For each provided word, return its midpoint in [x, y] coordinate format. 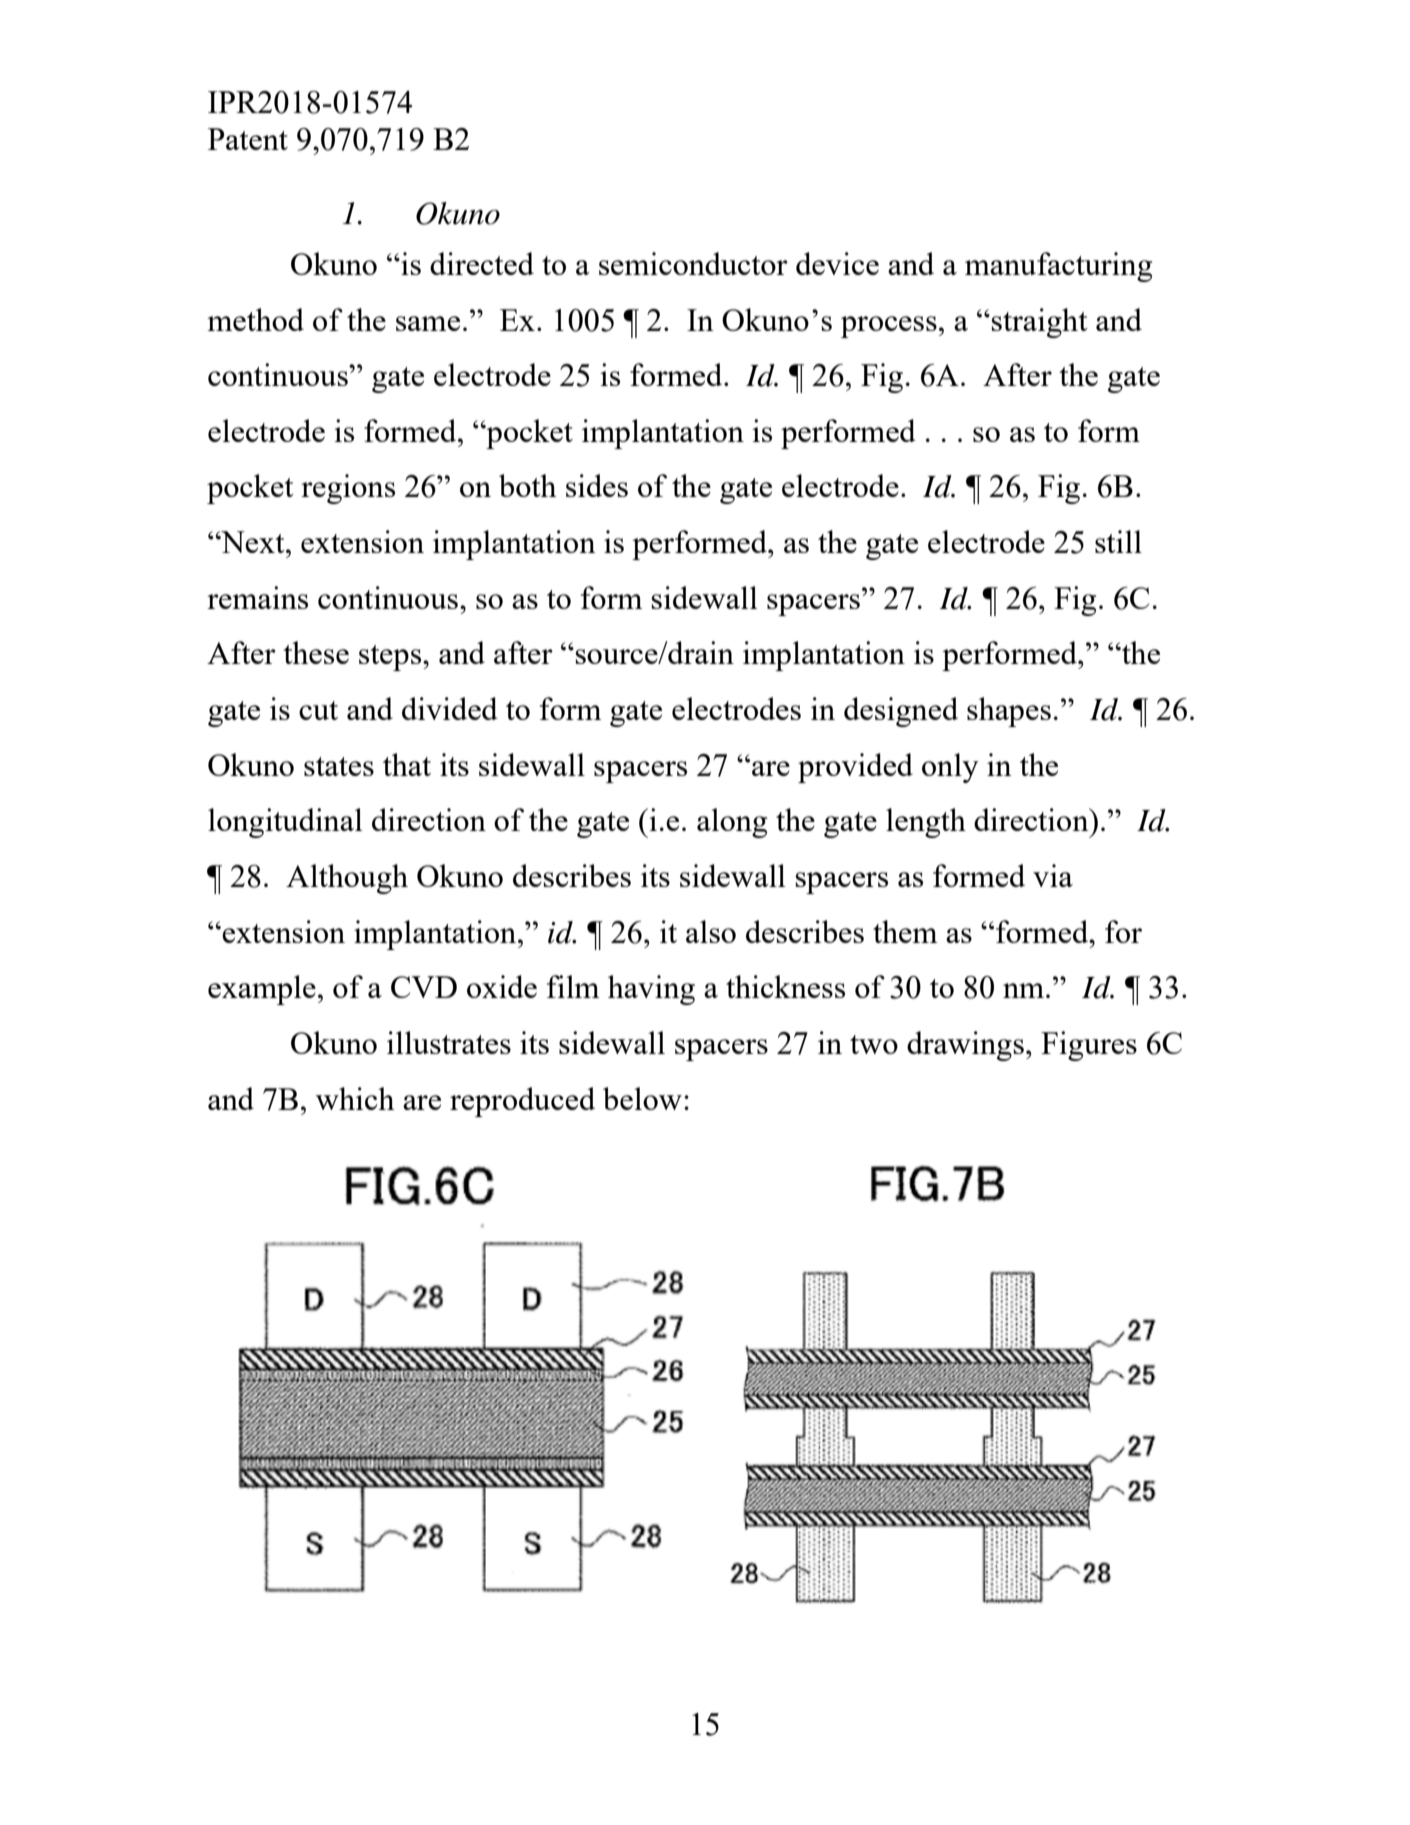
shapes [1009, 712]
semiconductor [693, 263]
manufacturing [1058, 267]
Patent [248, 139]
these [316, 652]
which [355, 1098]
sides [597, 485]
